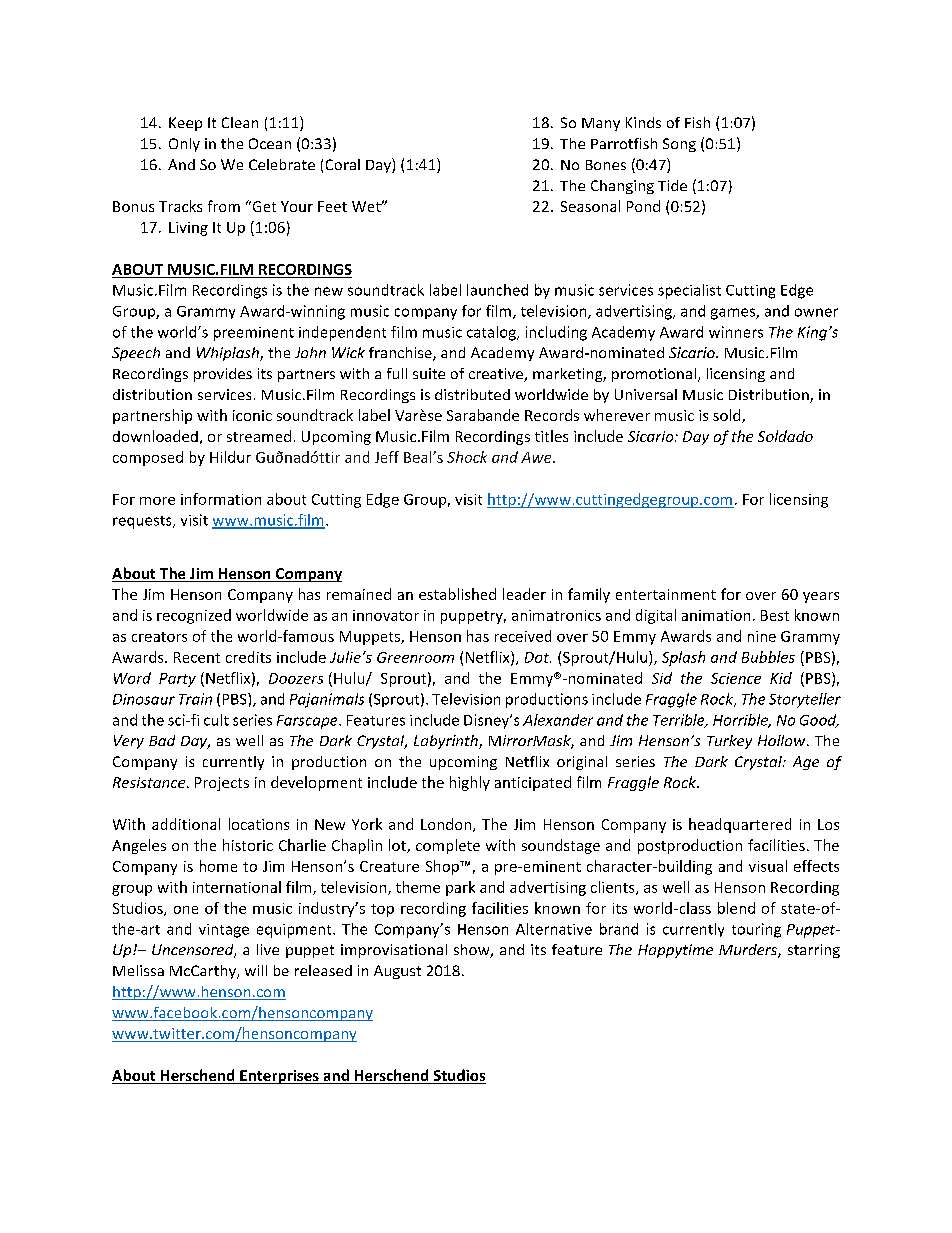  Describe the element at coordinates (216, 720) in the screenshot. I see `cult` at that location.
